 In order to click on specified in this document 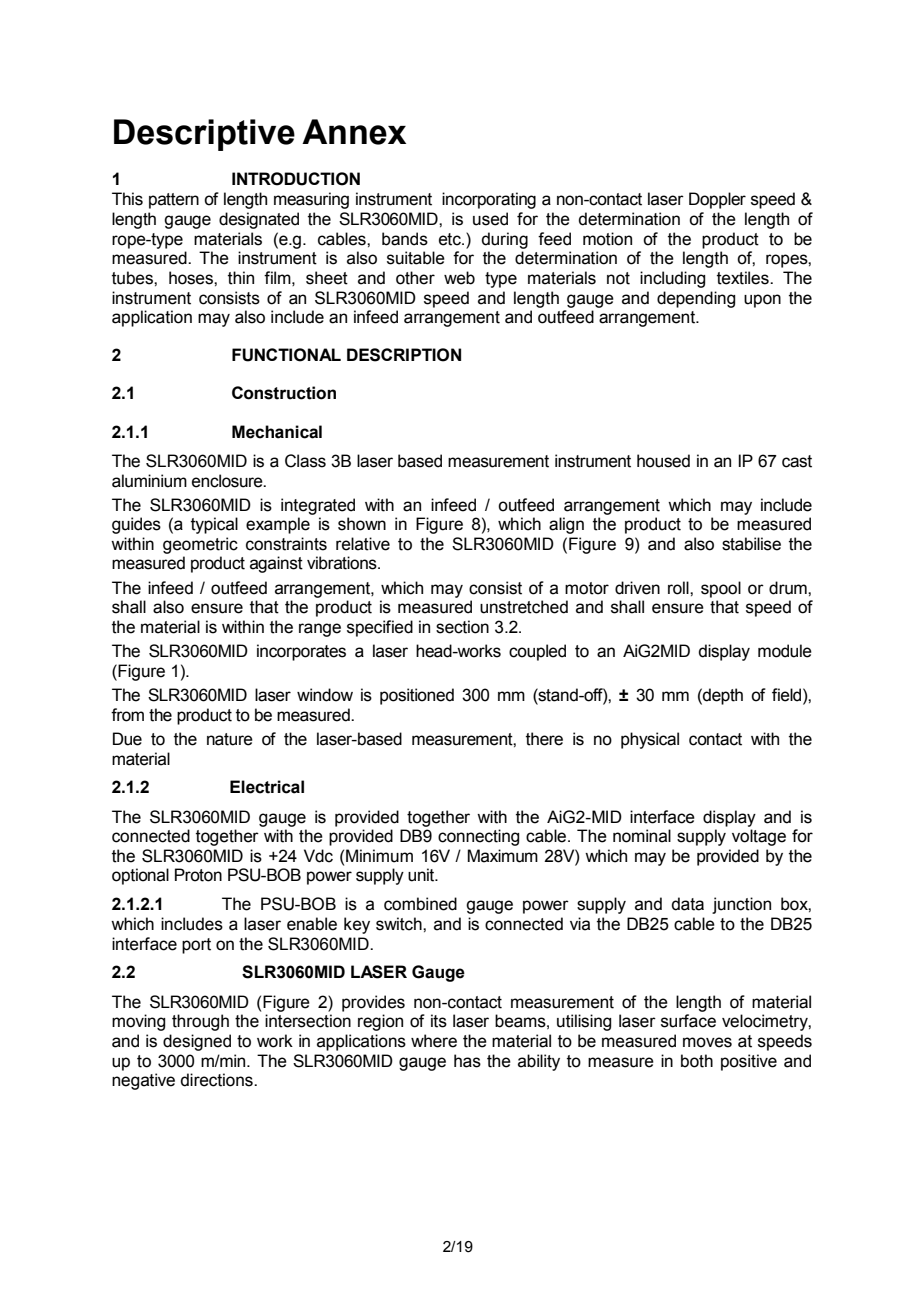, I will do `click(380, 628)`.
